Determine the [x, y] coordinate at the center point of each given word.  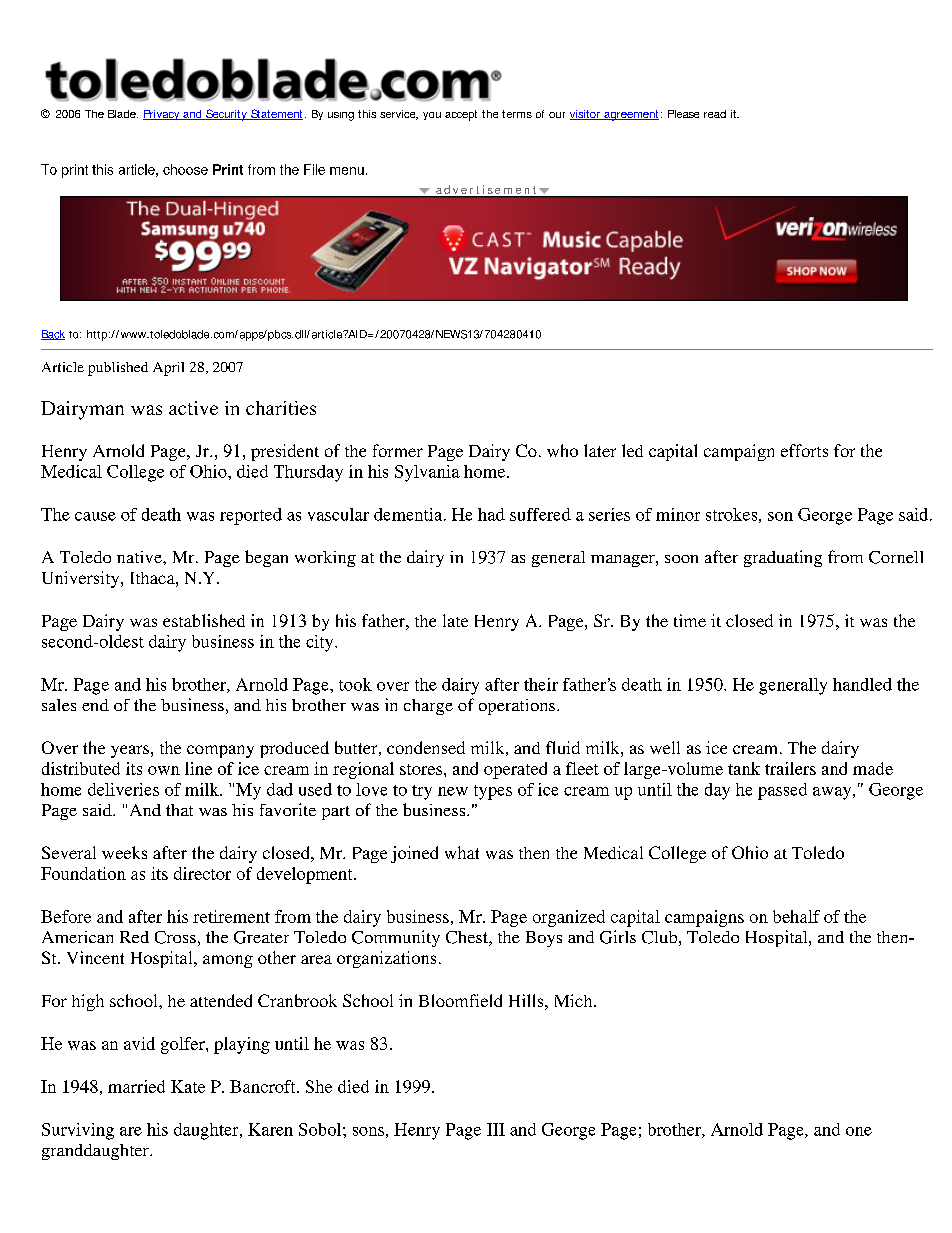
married [136, 1086]
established [204, 620]
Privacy [162, 115]
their [541, 684]
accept [461, 115]
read [715, 114]
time [690, 620]
